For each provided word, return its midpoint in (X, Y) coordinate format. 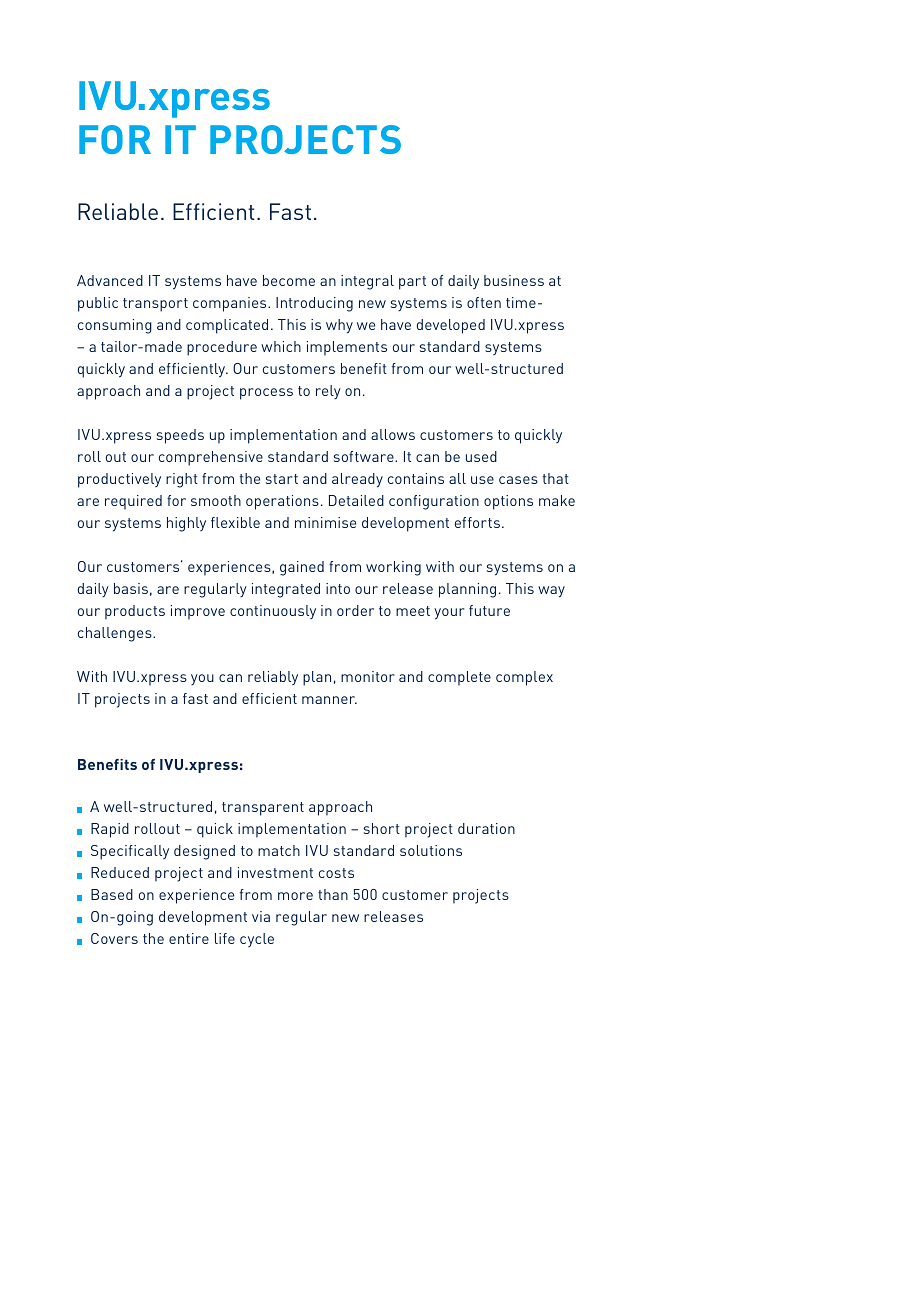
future (489, 610)
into (338, 588)
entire (189, 938)
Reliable (118, 211)
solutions (431, 850)
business (514, 280)
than (333, 894)
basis (131, 588)
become (289, 280)
